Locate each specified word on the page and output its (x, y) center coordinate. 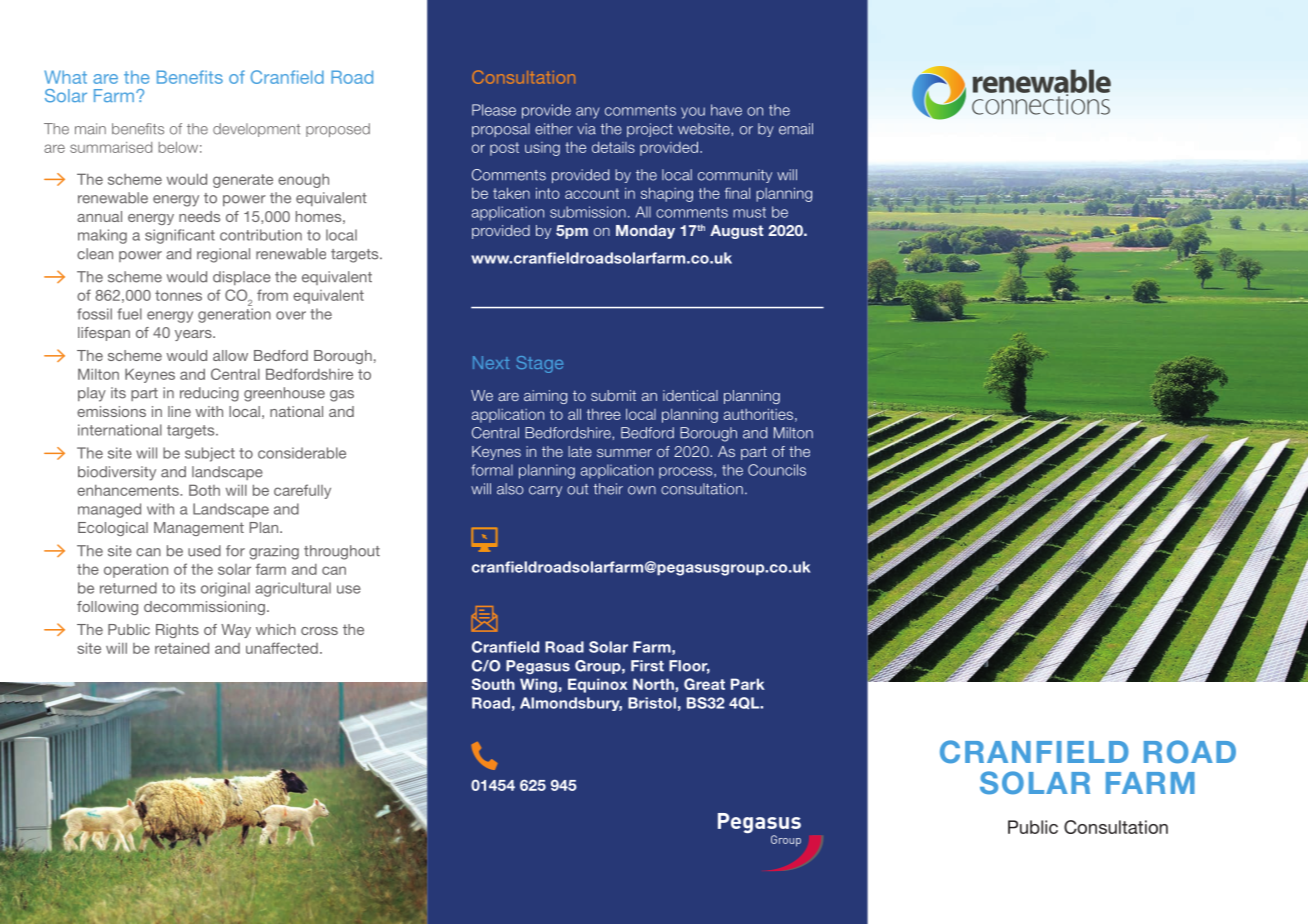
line (179, 411)
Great (704, 684)
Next (491, 362)
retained (182, 648)
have (726, 110)
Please (494, 110)
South (493, 684)
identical (690, 395)
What (65, 77)
